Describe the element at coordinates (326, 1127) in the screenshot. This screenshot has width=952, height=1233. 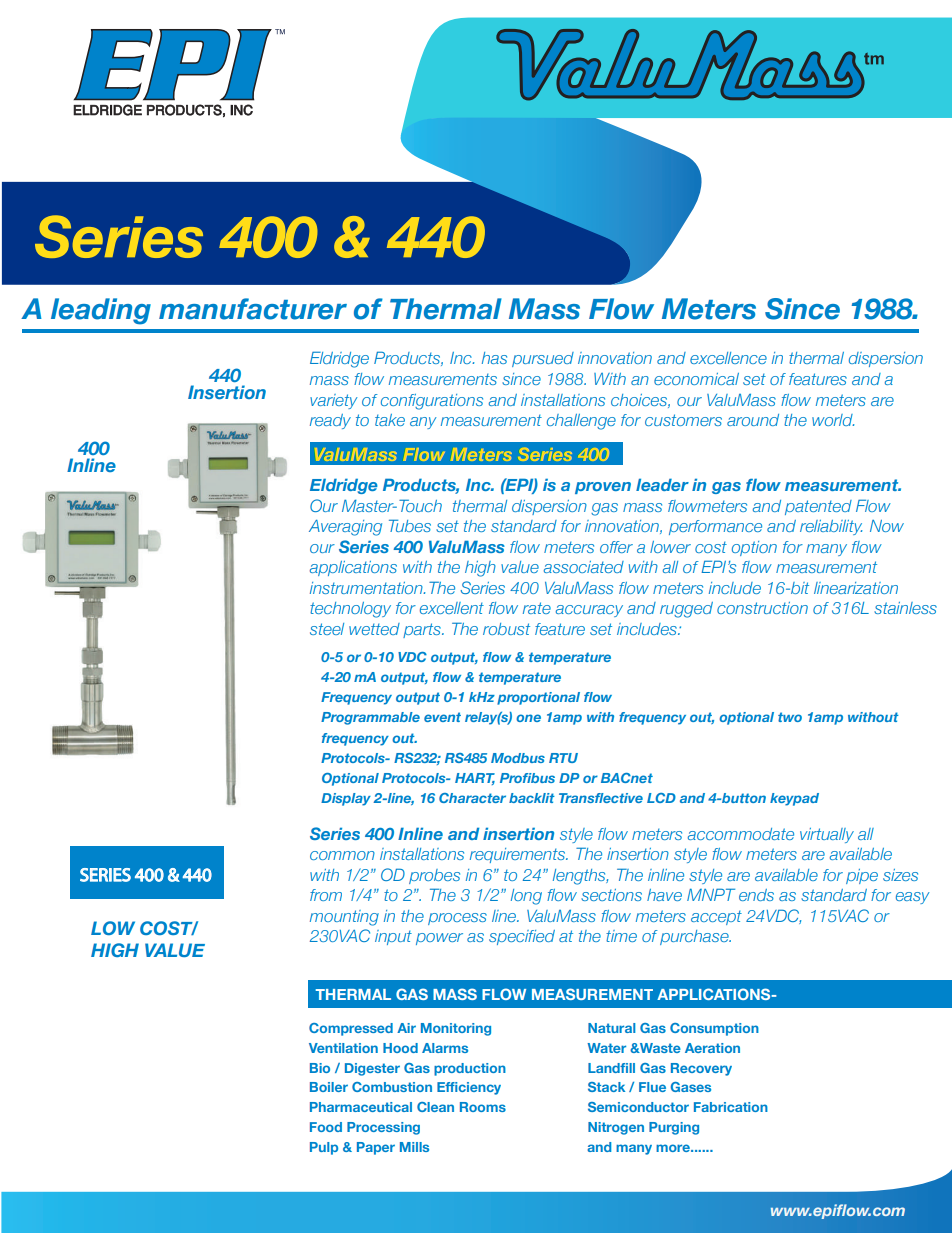
I see `Food` at that location.
